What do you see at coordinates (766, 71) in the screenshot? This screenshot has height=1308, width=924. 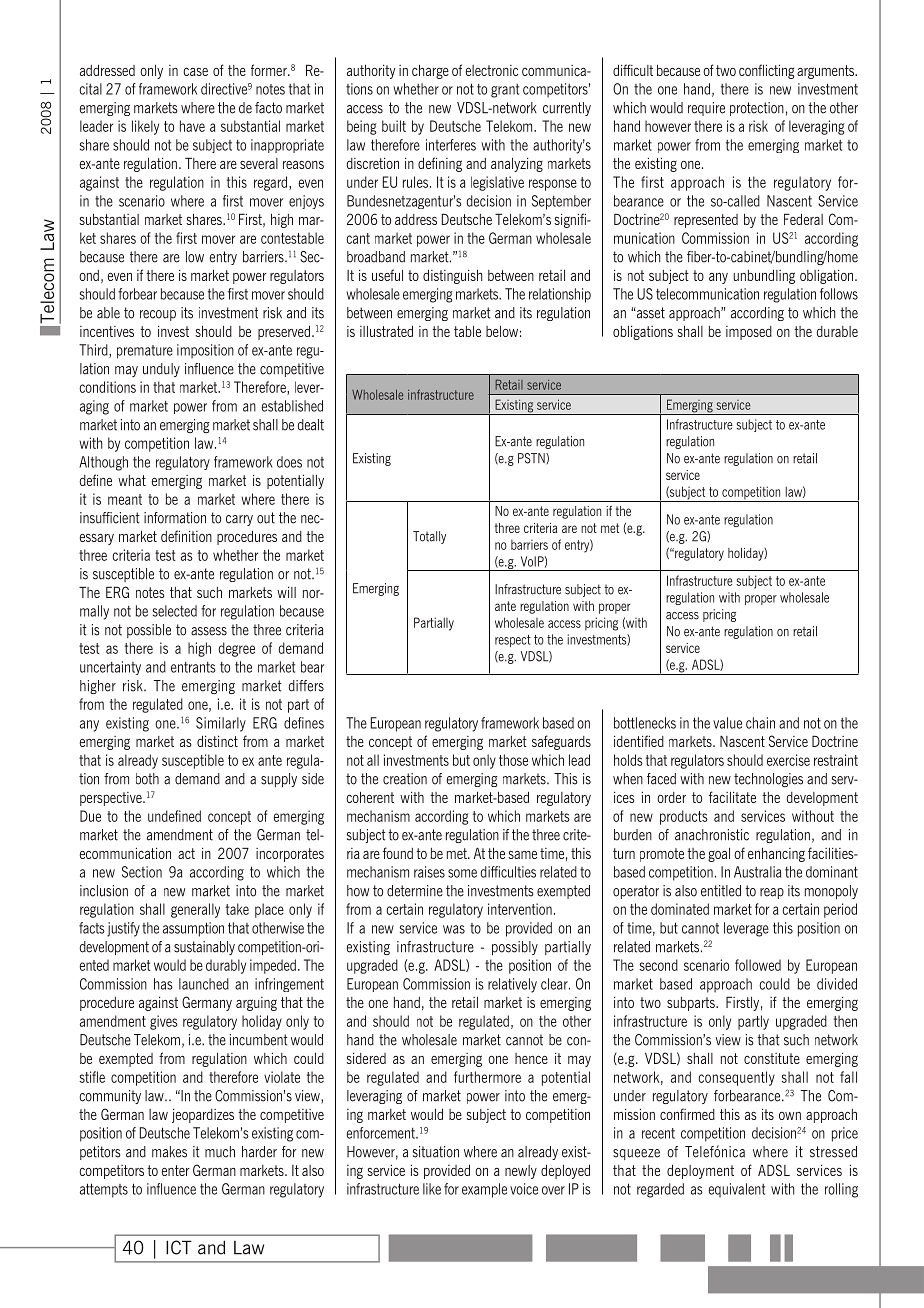 I see `conflicting` at bounding box center [766, 71].
